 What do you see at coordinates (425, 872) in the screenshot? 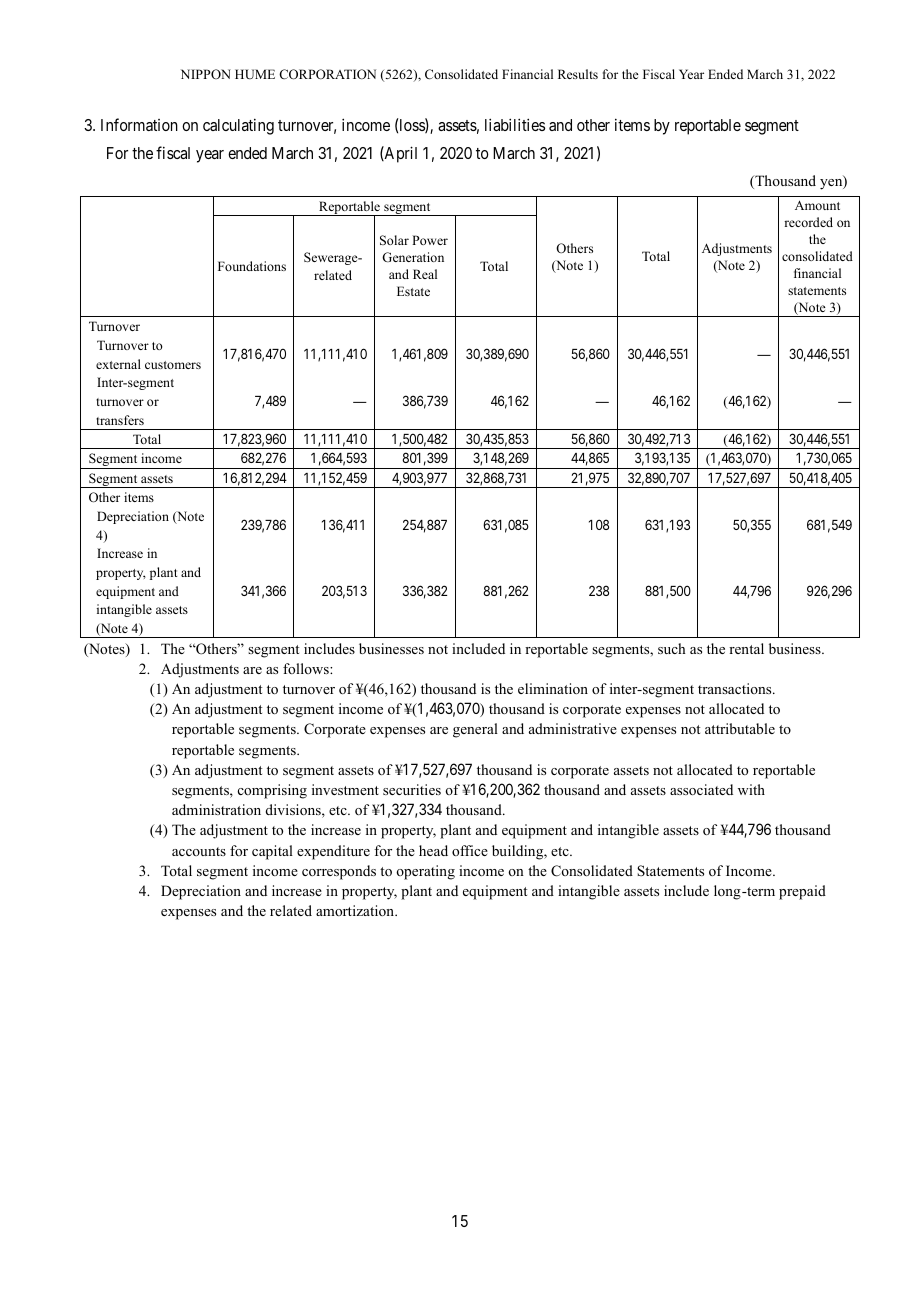
I see `operating` at bounding box center [425, 872].
